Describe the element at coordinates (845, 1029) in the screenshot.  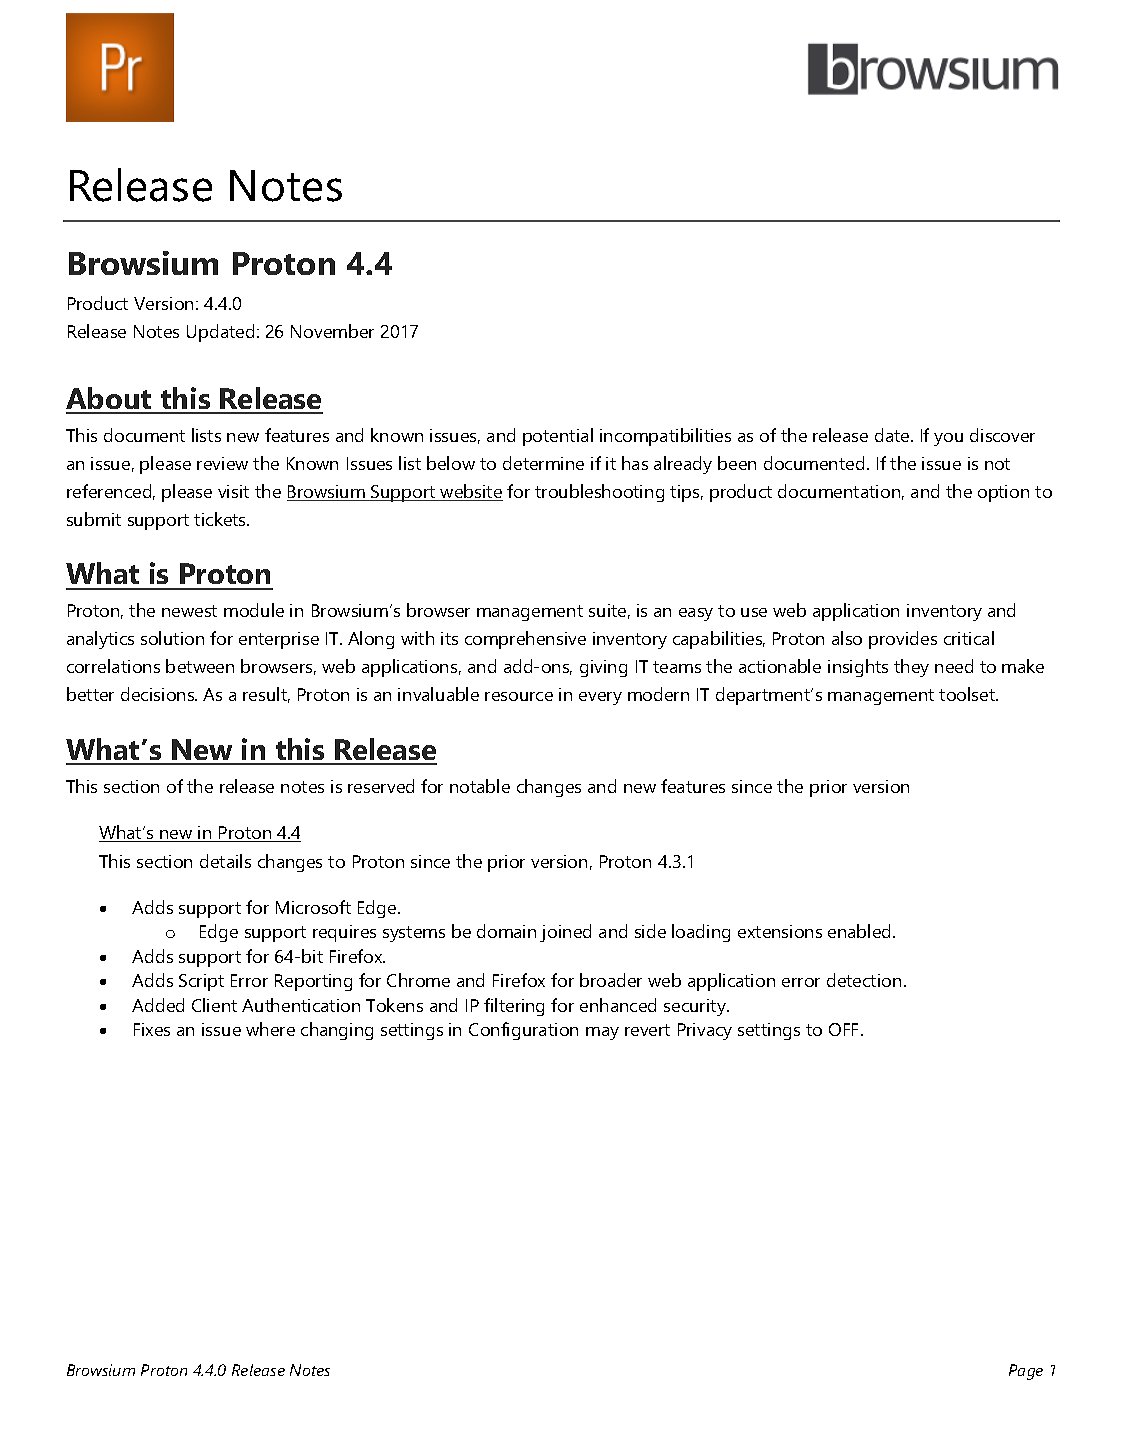
I see `OFF` at that location.
